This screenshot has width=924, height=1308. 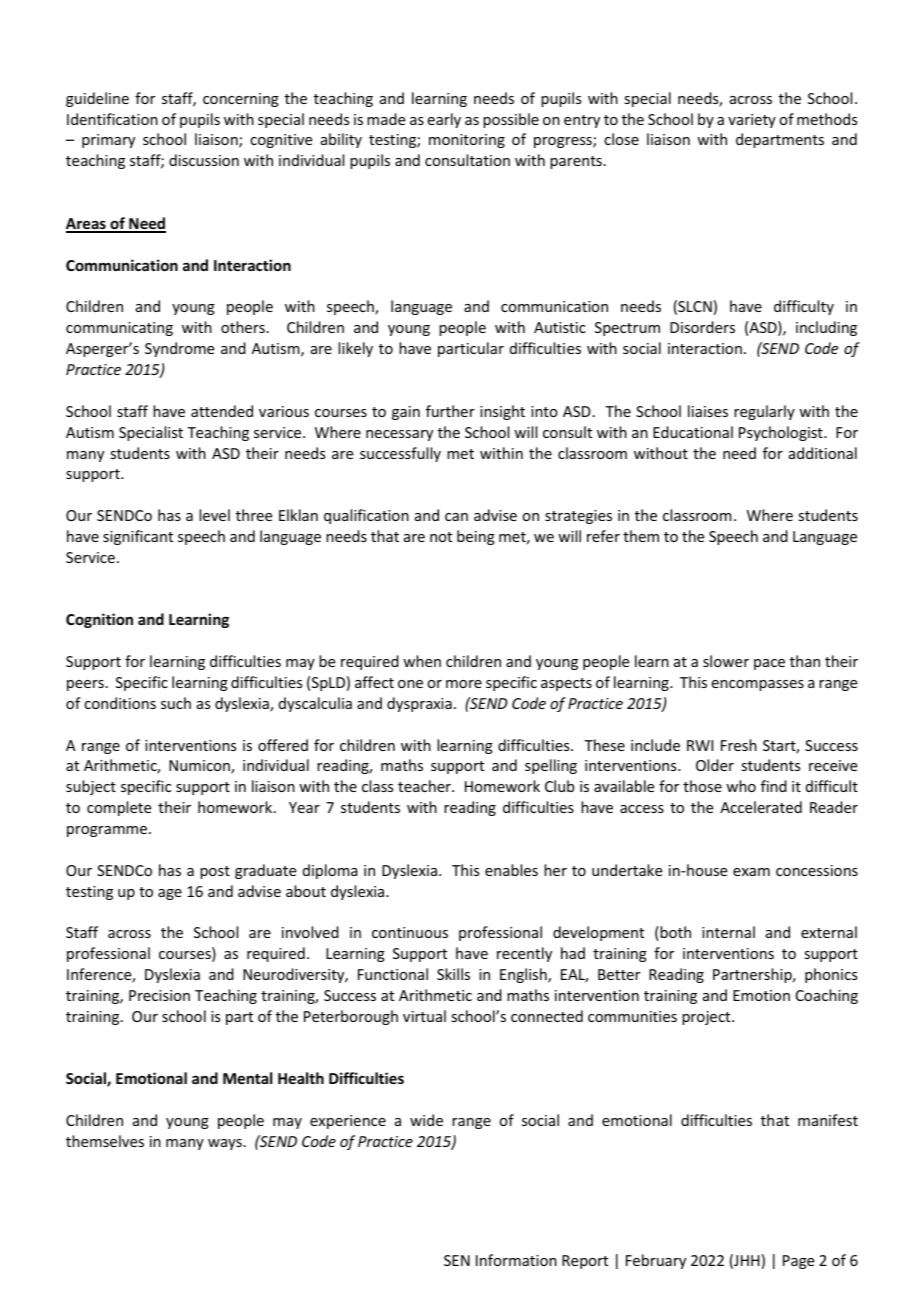 I want to click on ways, so click(x=225, y=1144).
